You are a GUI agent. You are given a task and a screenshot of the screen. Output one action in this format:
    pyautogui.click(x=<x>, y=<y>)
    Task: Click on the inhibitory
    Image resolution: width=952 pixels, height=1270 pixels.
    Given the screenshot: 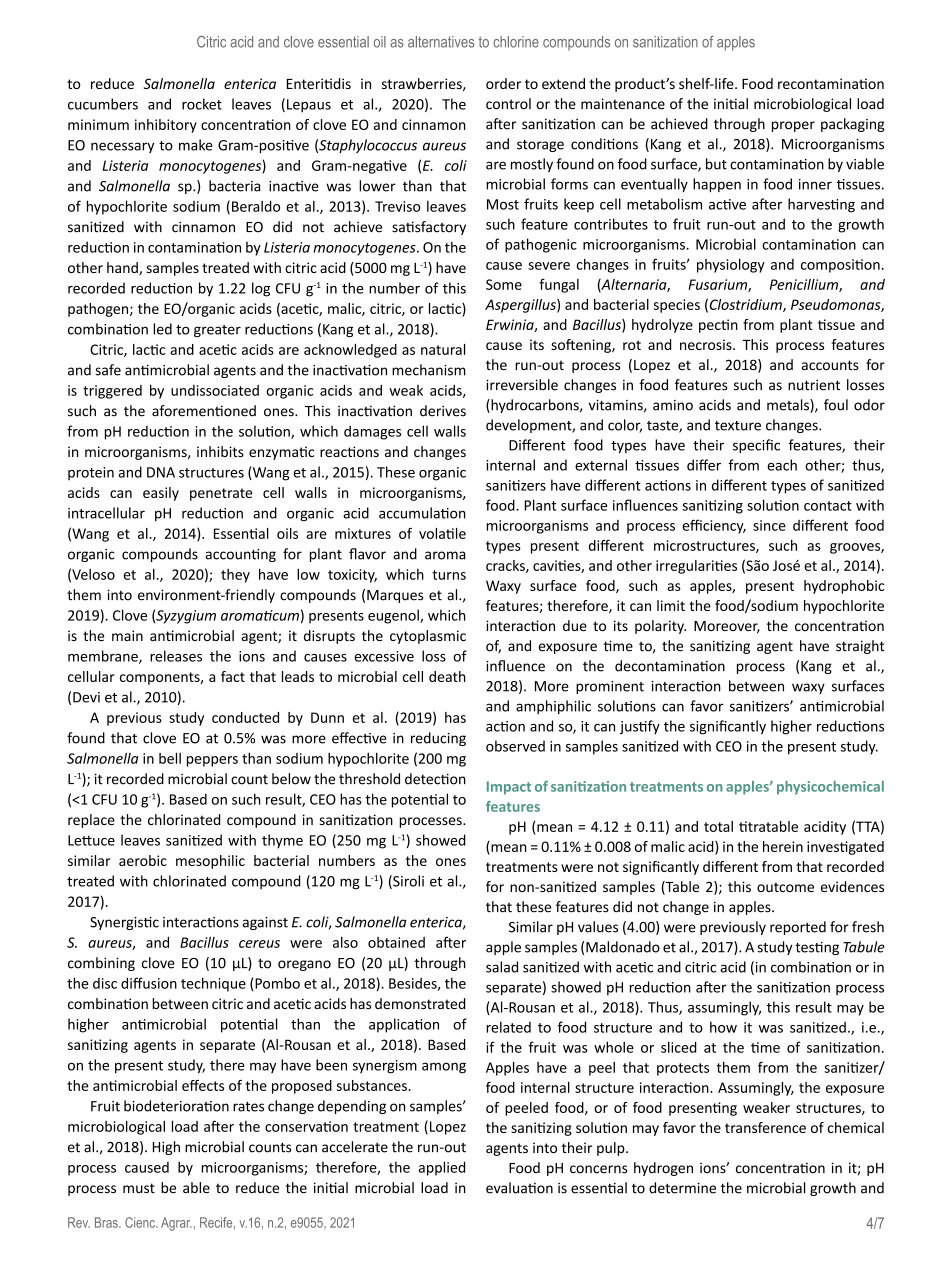 What is the action you would take?
    pyautogui.click(x=166, y=126)
